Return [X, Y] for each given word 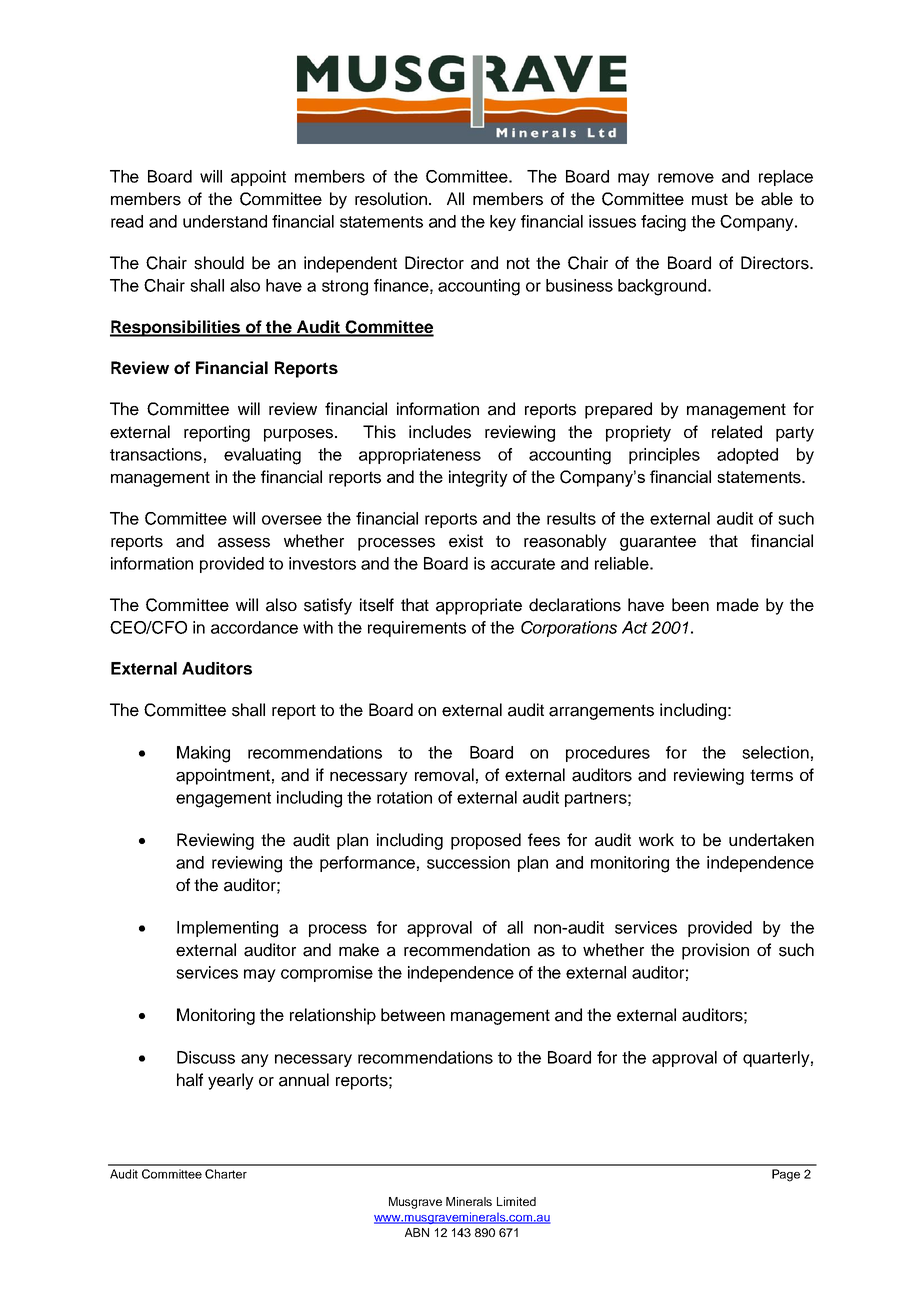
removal [444, 775]
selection [775, 752]
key [503, 223]
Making [203, 754]
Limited [516, 1201]
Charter [226, 1174]
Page [786, 1175]
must [710, 199]
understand [225, 221]
